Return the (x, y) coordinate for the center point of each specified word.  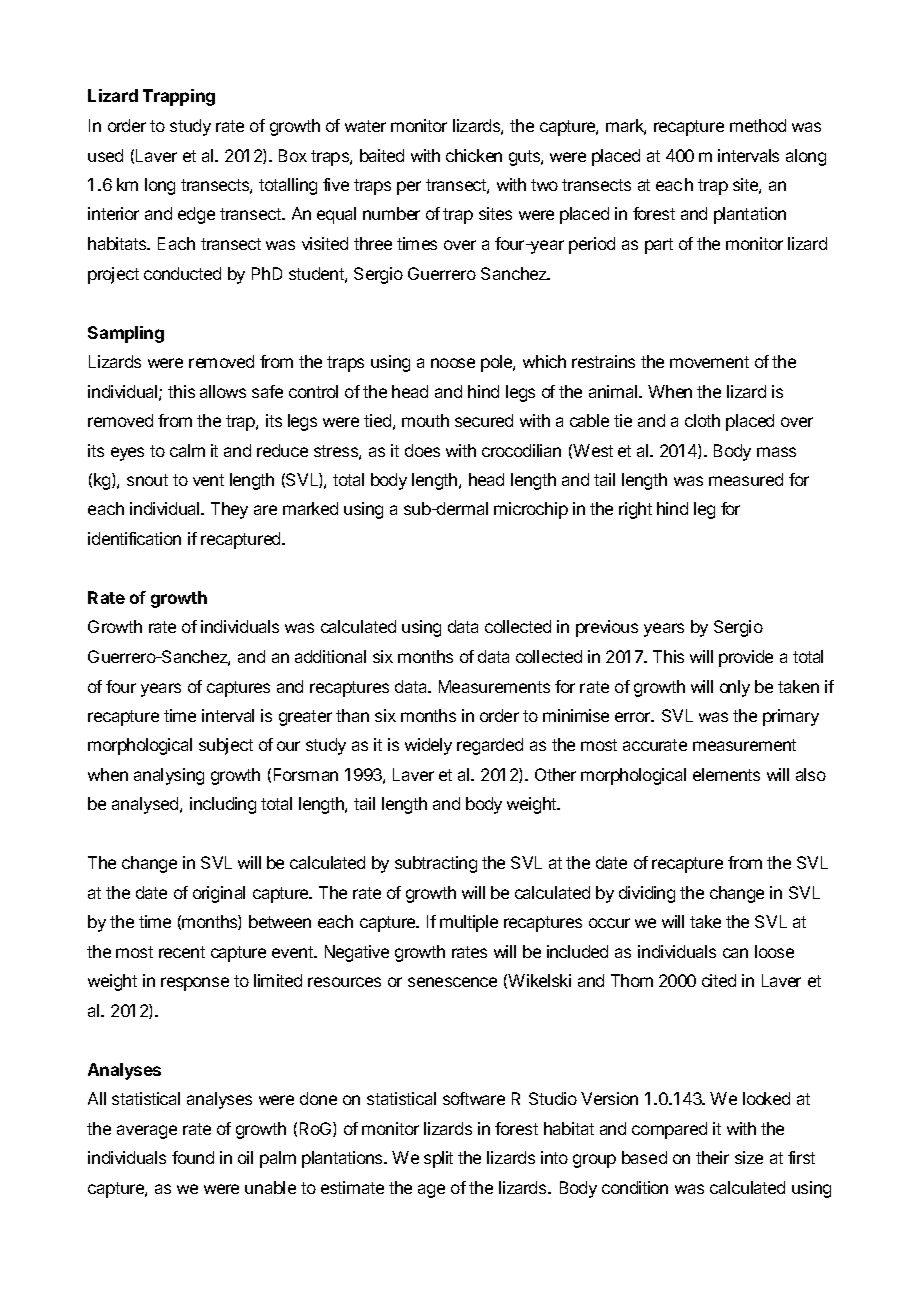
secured (484, 420)
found (193, 1157)
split (438, 1159)
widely (428, 746)
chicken (474, 155)
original (219, 894)
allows (223, 391)
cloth (702, 420)
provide (746, 658)
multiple (469, 923)
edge (196, 215)
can (735, 953)
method (758, 125)
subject (226, 746)
